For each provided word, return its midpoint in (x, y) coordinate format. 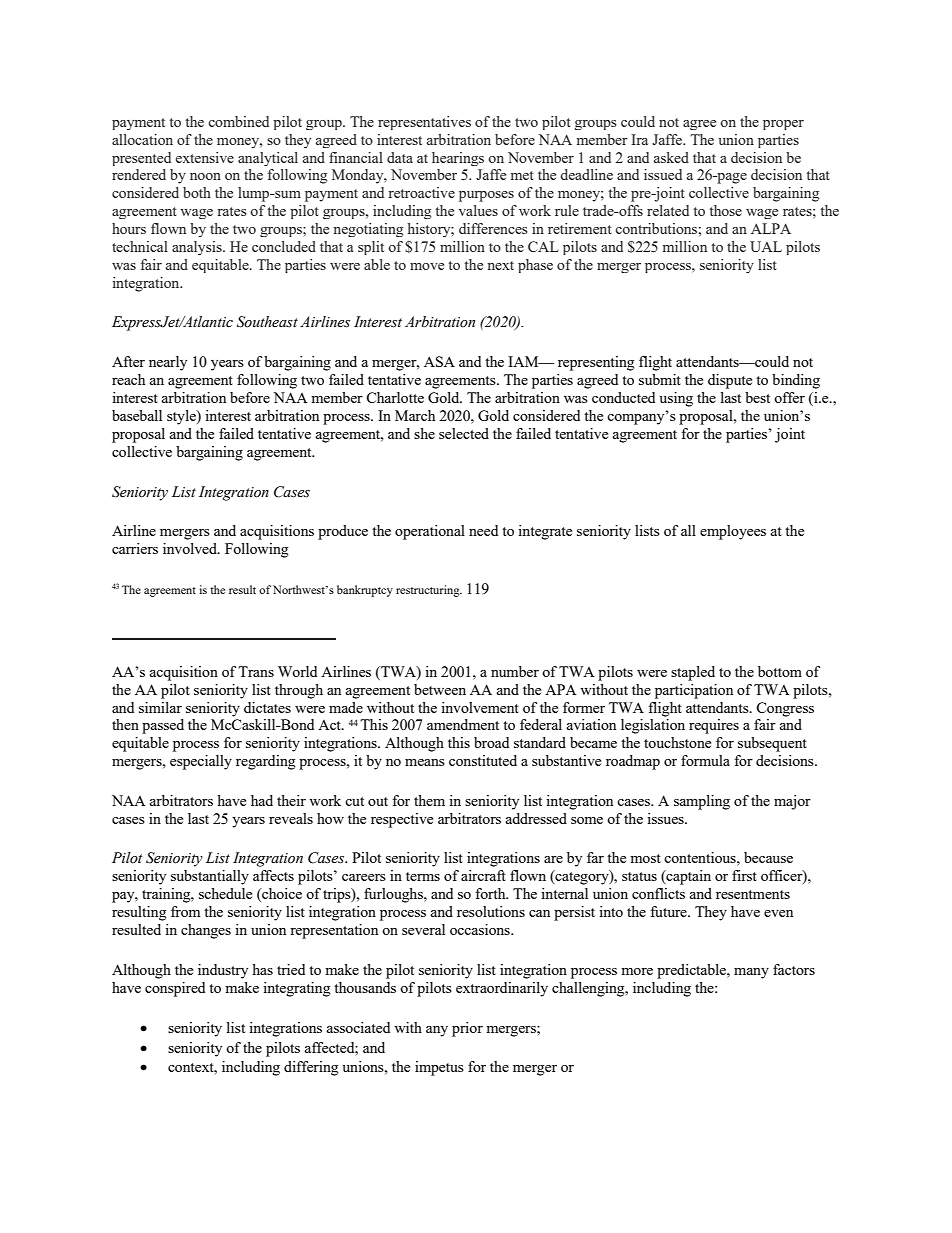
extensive (205, 157)
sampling (702, 802)
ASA (439, 361)
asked (671, 157)
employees (733, 532)
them (429, 800)
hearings (458, 159)
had (262, 800)
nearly (168, 363)
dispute (730, 381)
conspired (175, 989)
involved (191, 548)
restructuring (429, 591)
